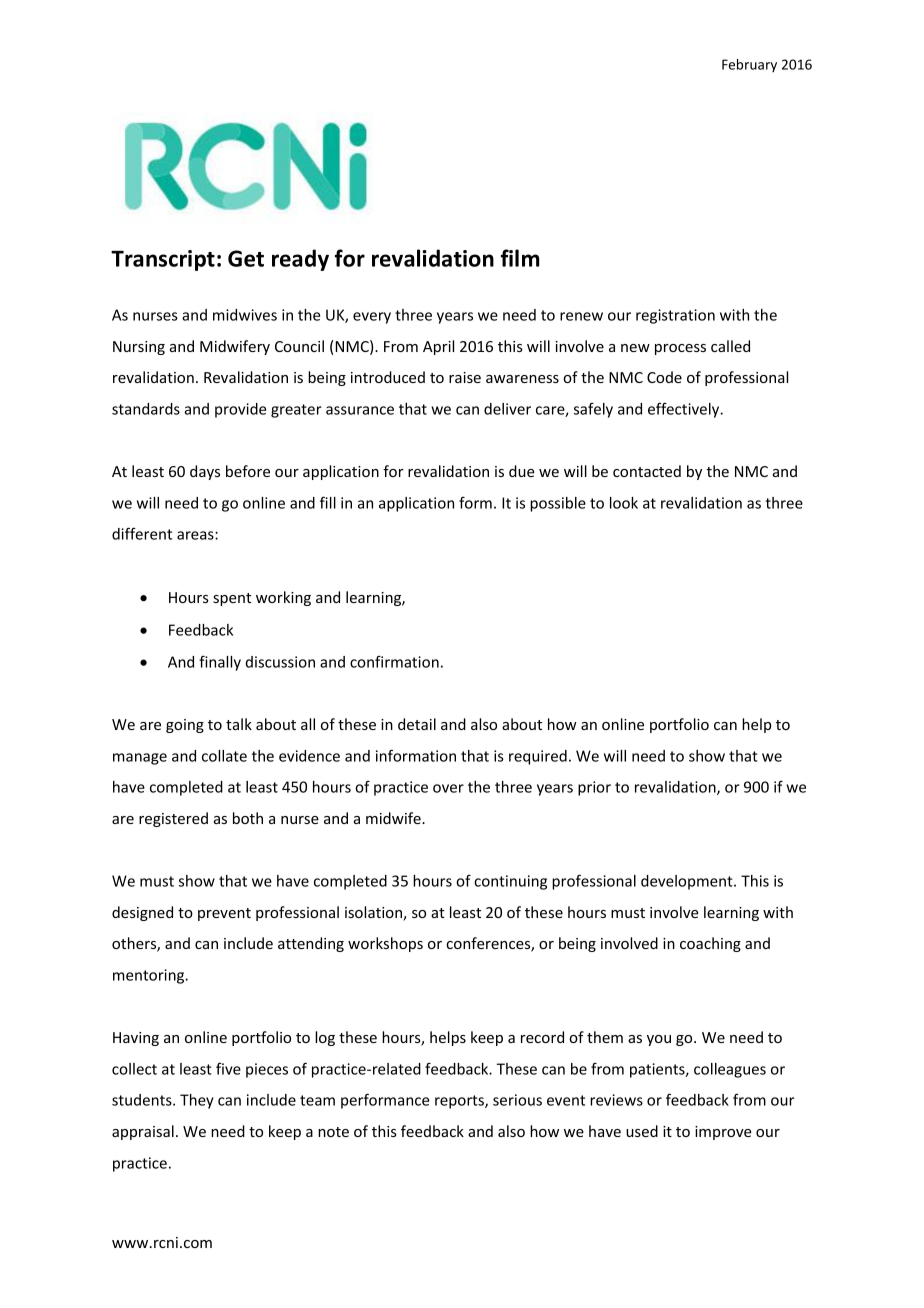 This screenshot has width=924, height=1308. I want to click on collate, so click(224, 756).
